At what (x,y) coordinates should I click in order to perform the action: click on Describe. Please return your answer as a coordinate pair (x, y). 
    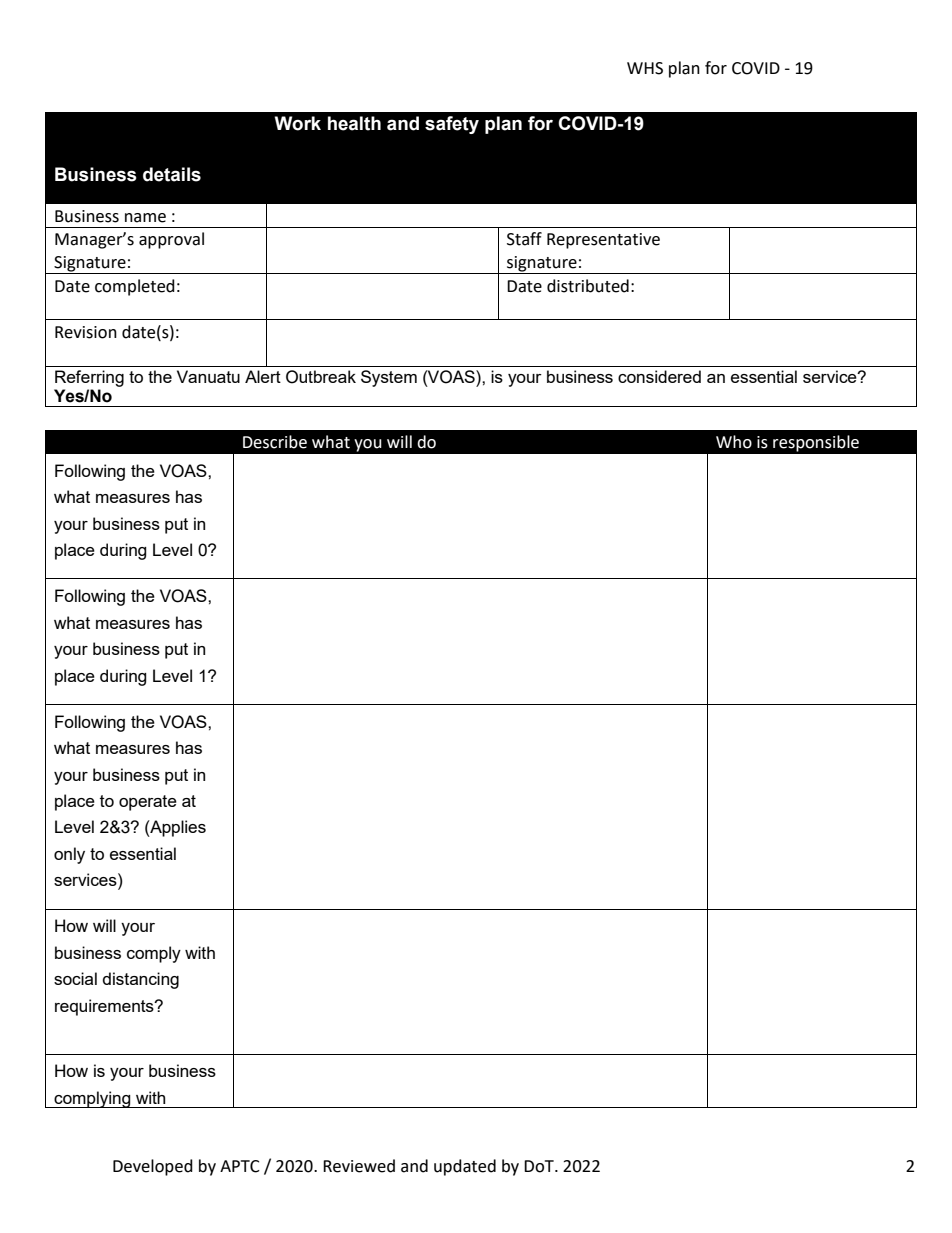
    Looking at the image, I should click on (275, 442).
